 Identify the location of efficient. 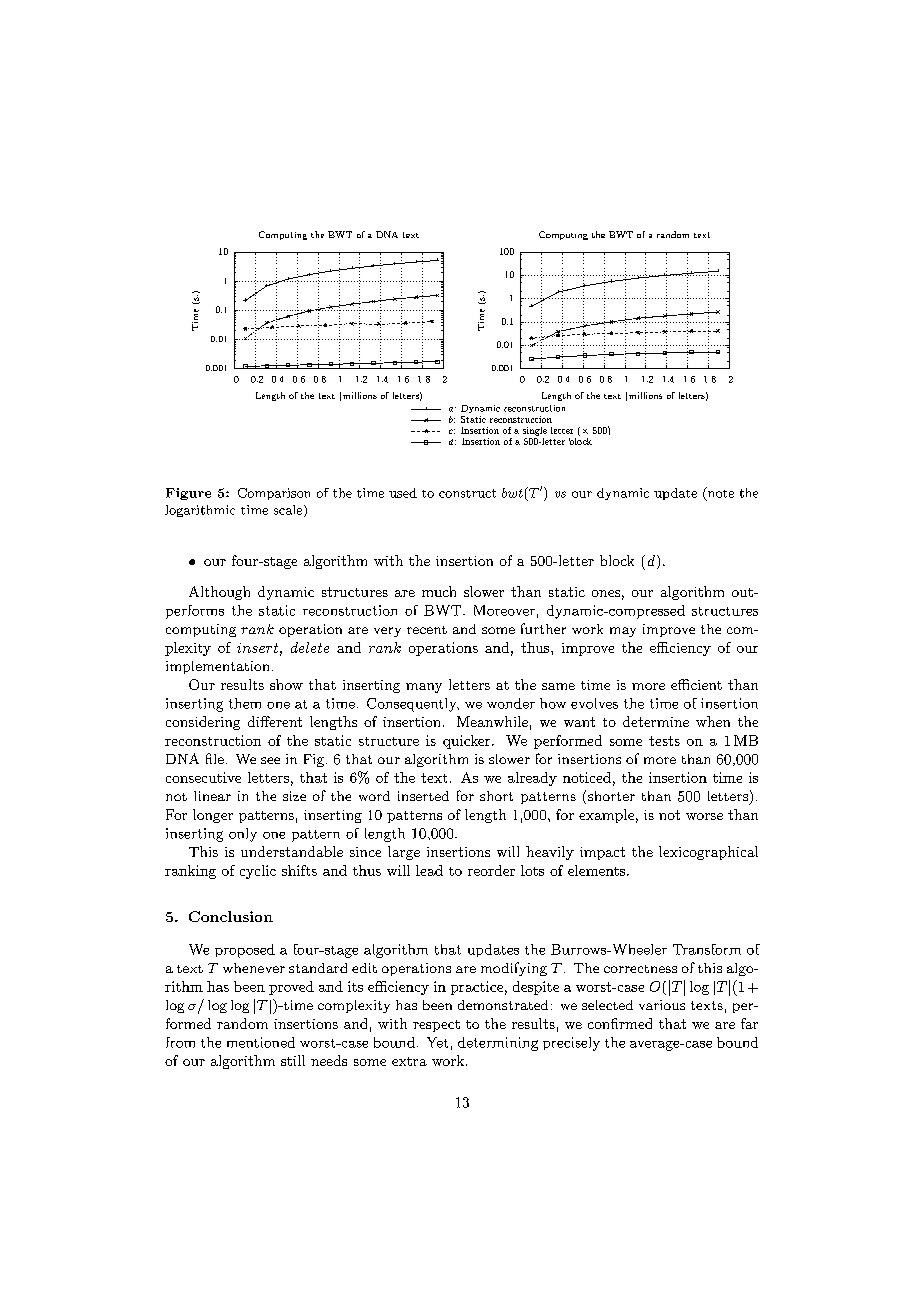
(696, 684).
